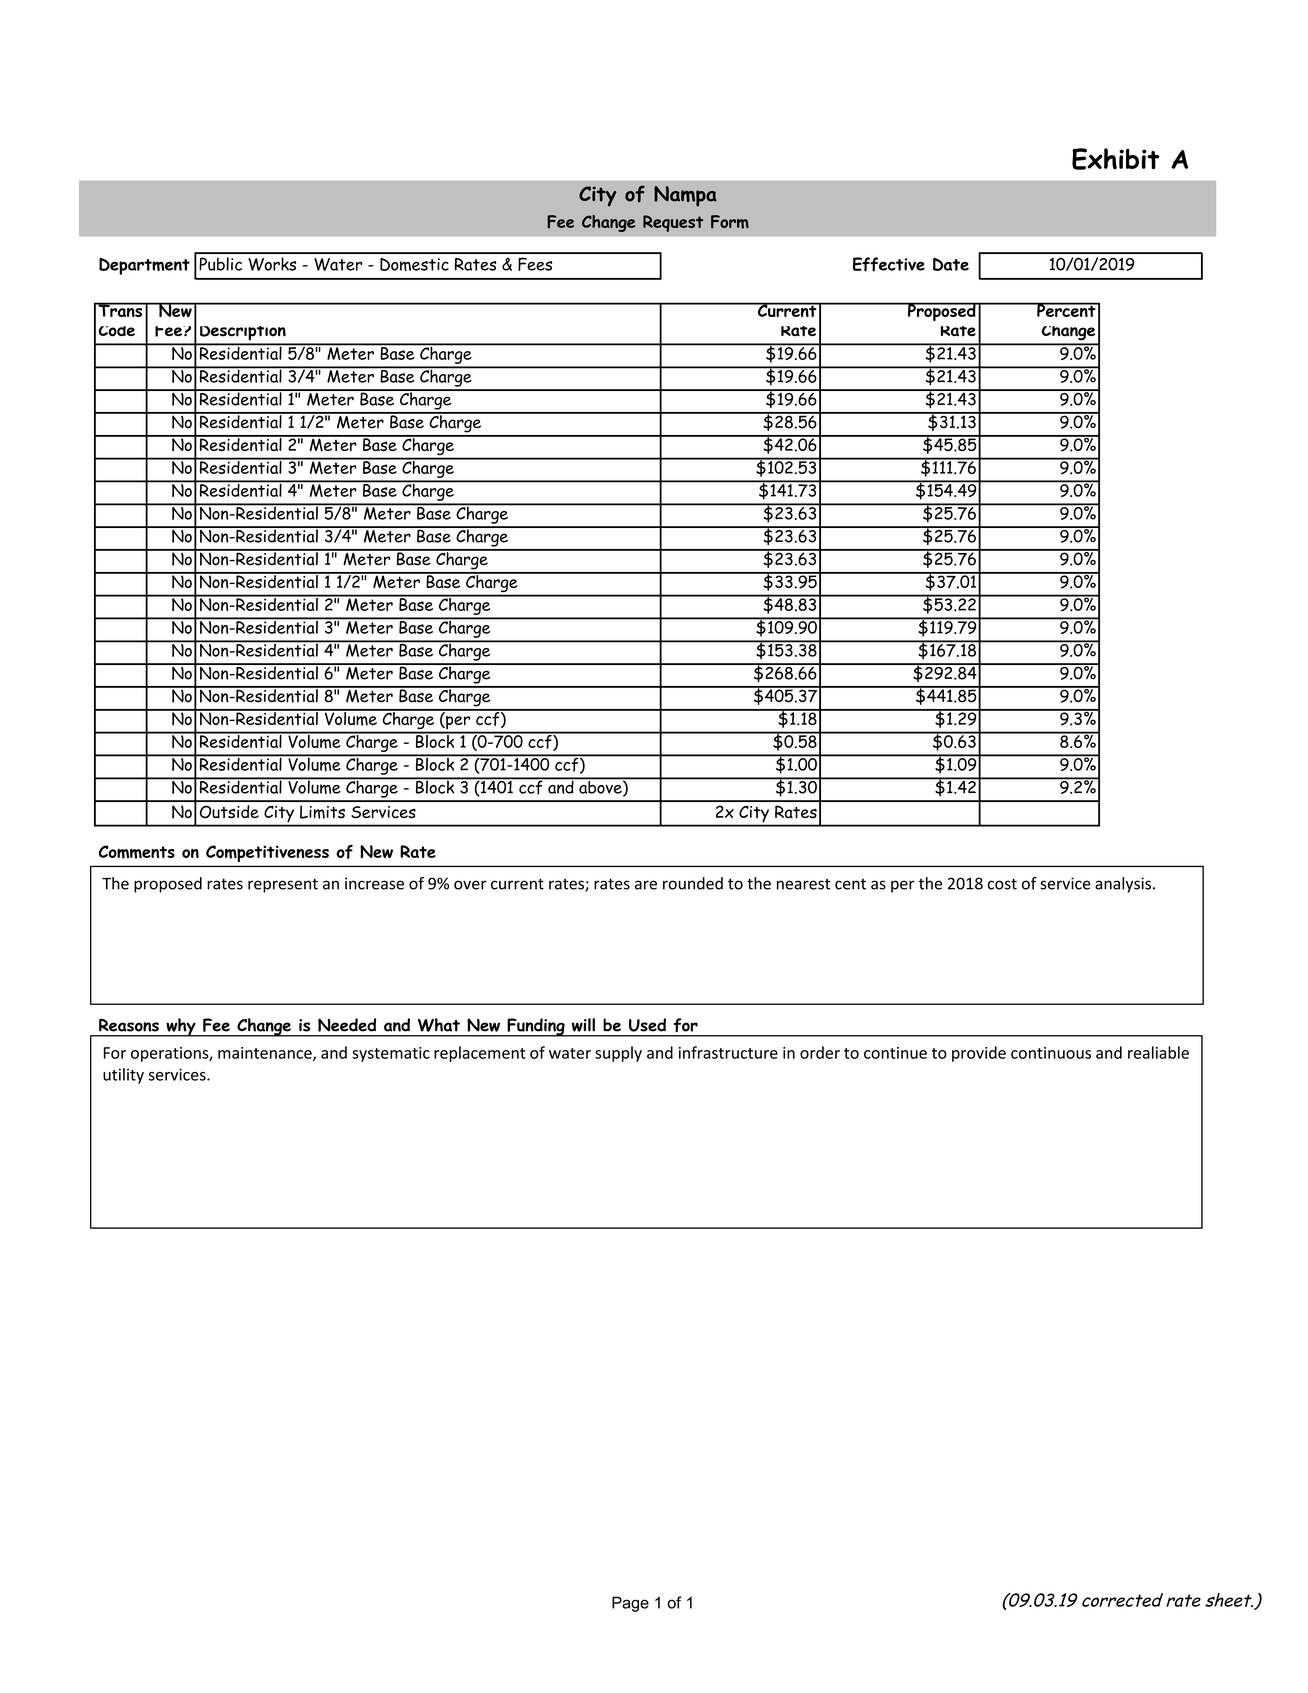 The image size is (1308, 1693). What do you see at coordinates (728, 1052) in the image?
I see `infrastructure` at bounding box center [728, 1052].
